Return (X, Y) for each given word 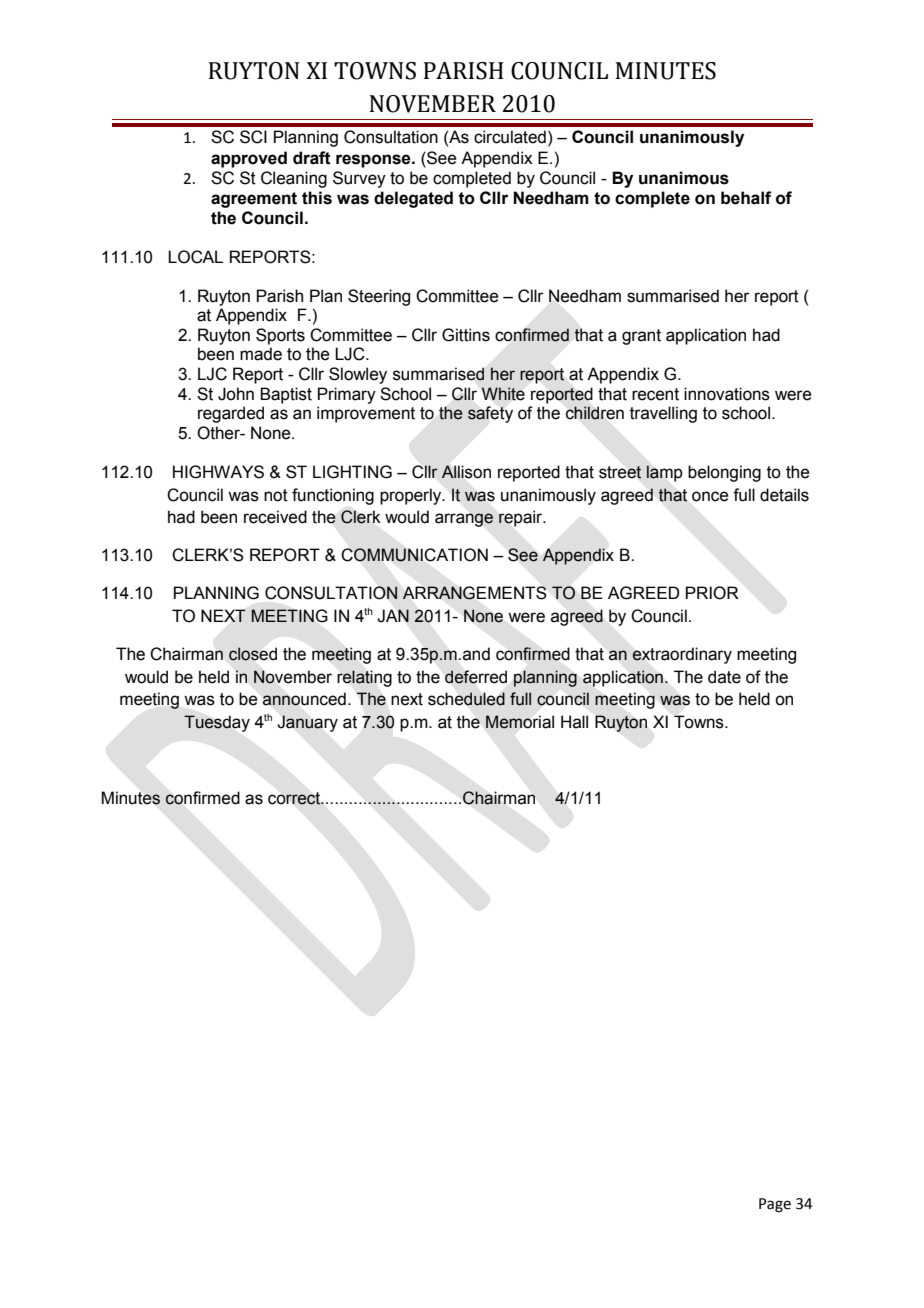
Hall (574, 722)
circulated (510, 137)
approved (249, 159)
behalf (746, 198)
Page (775, 1205)
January (307, 723)
